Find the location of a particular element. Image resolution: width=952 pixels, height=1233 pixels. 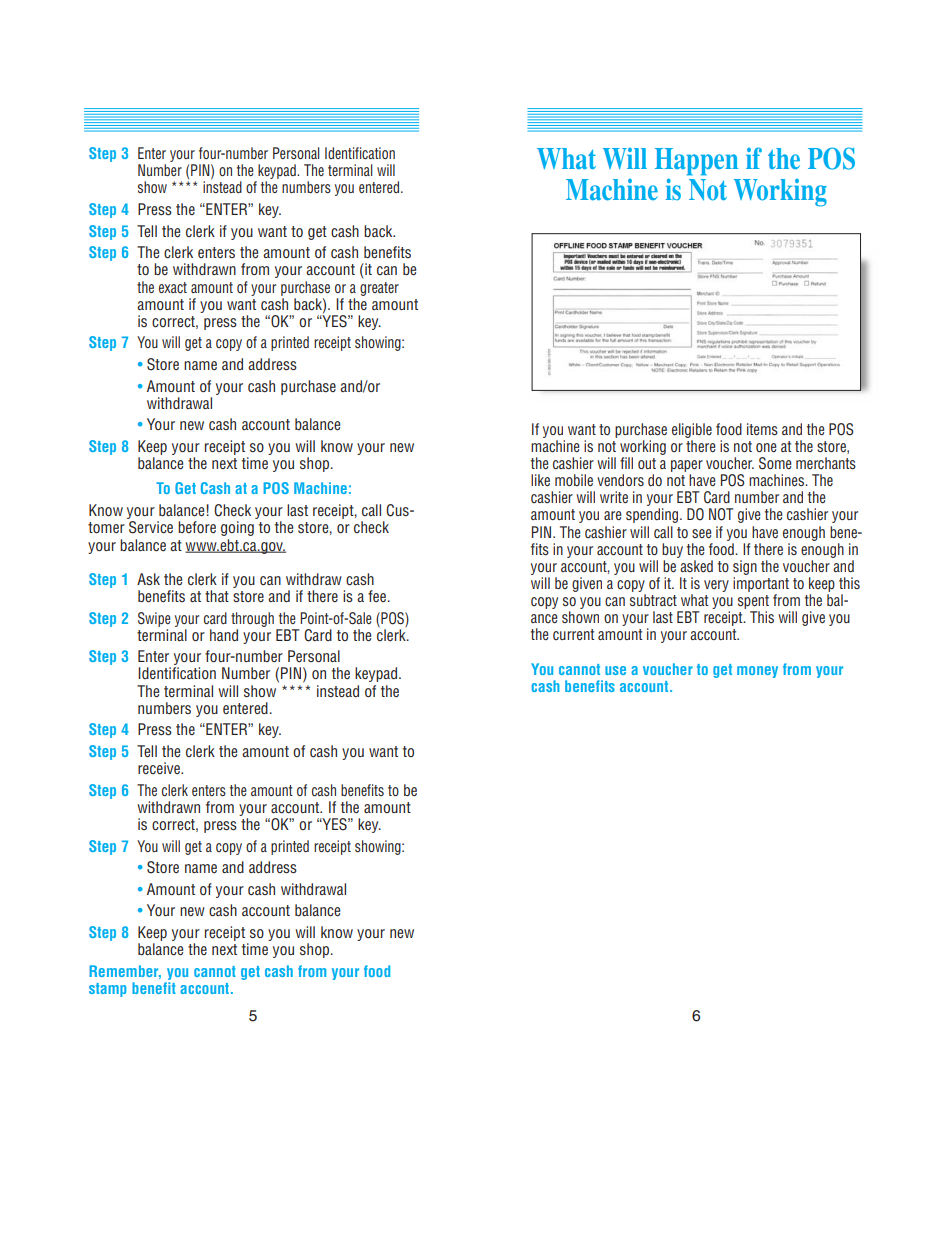

exact is located at coordinates (173, 287).
